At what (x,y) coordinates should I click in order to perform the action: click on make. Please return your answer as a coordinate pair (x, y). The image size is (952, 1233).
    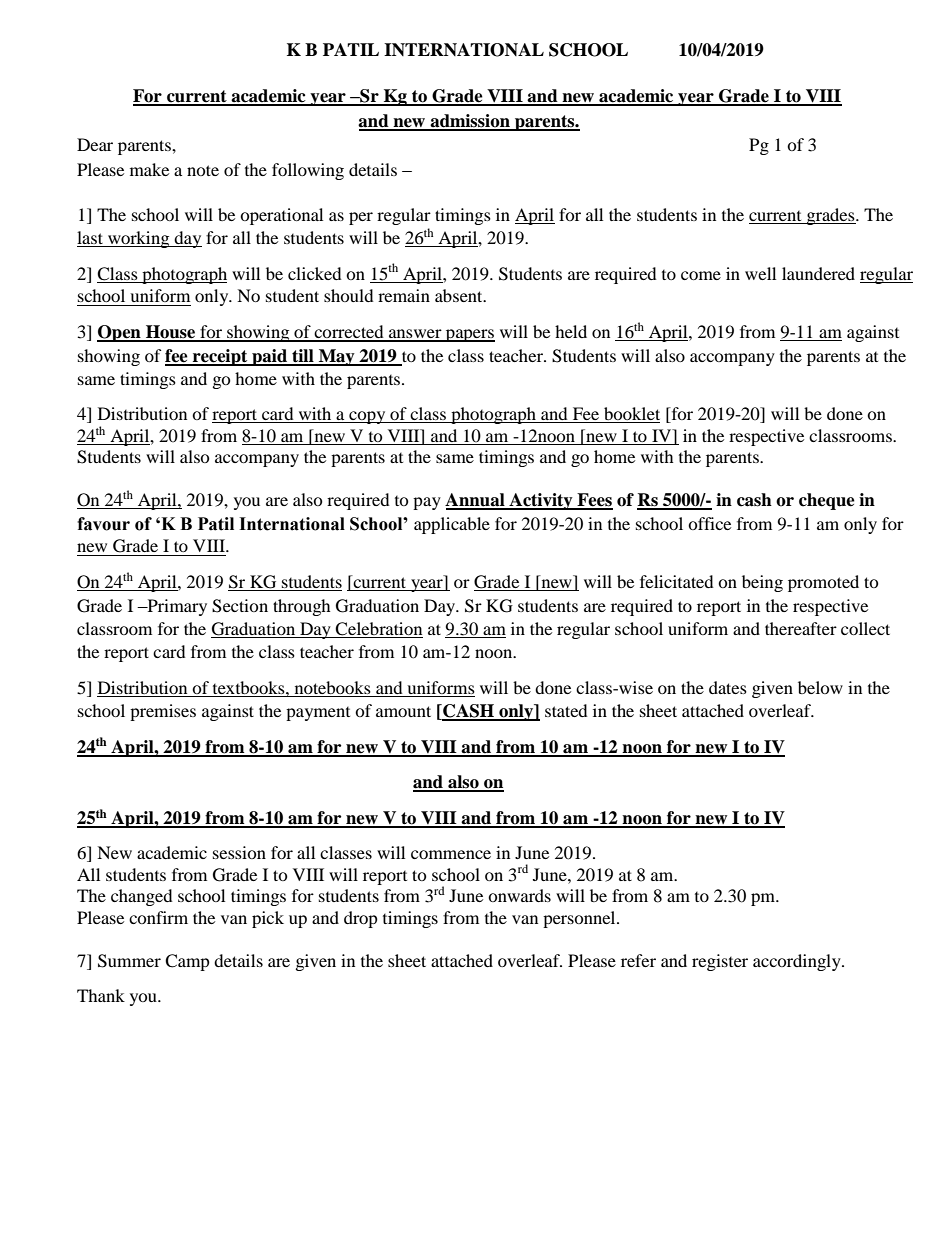
    Looking at the image, I should click on (149, 169).
